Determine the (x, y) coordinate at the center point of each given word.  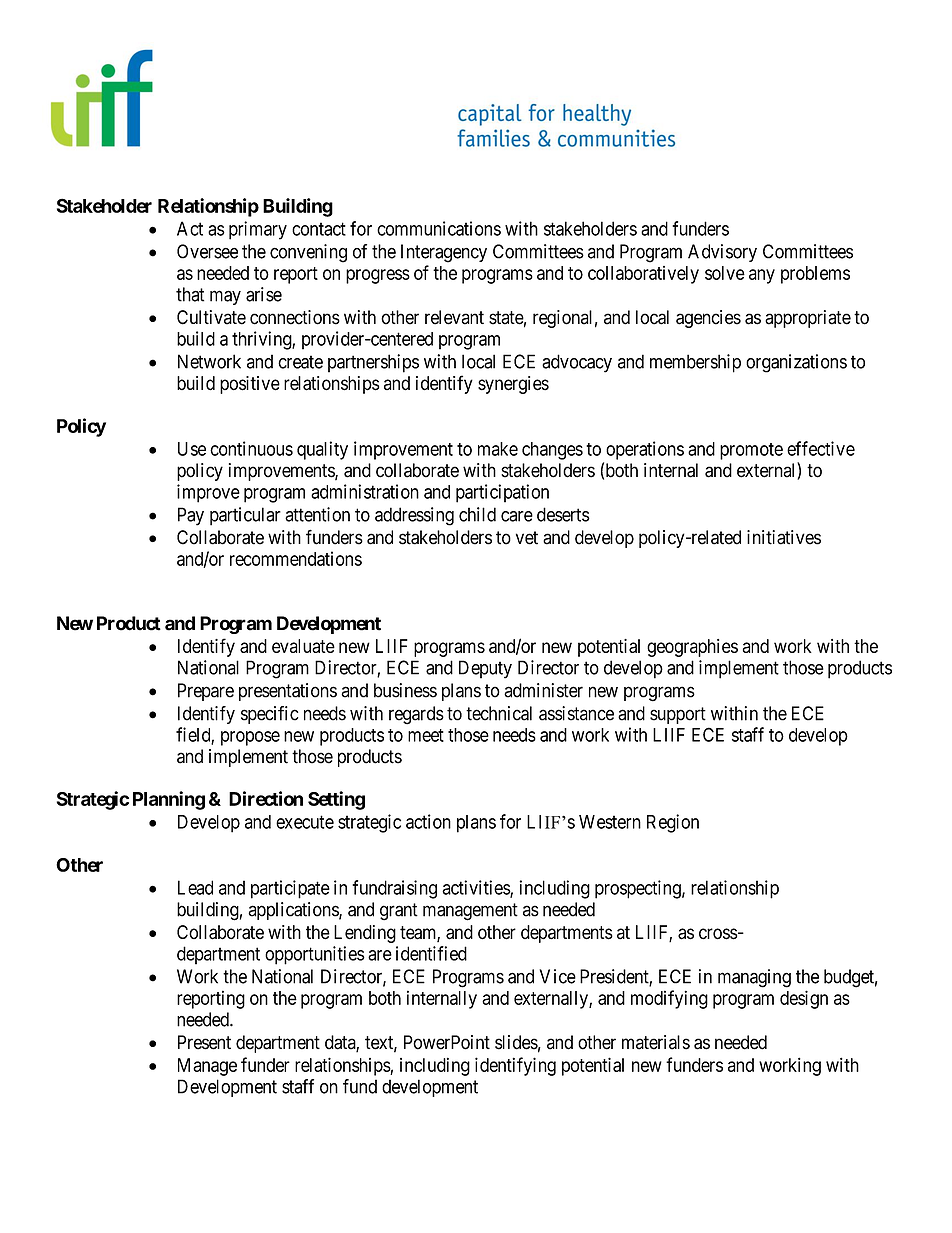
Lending (365, 934)
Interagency (444, 253)
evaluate (303, 646)
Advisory (722, 253)
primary (258, 230)
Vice (557, 976)
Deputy (485, 669)
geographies (692, 648)
